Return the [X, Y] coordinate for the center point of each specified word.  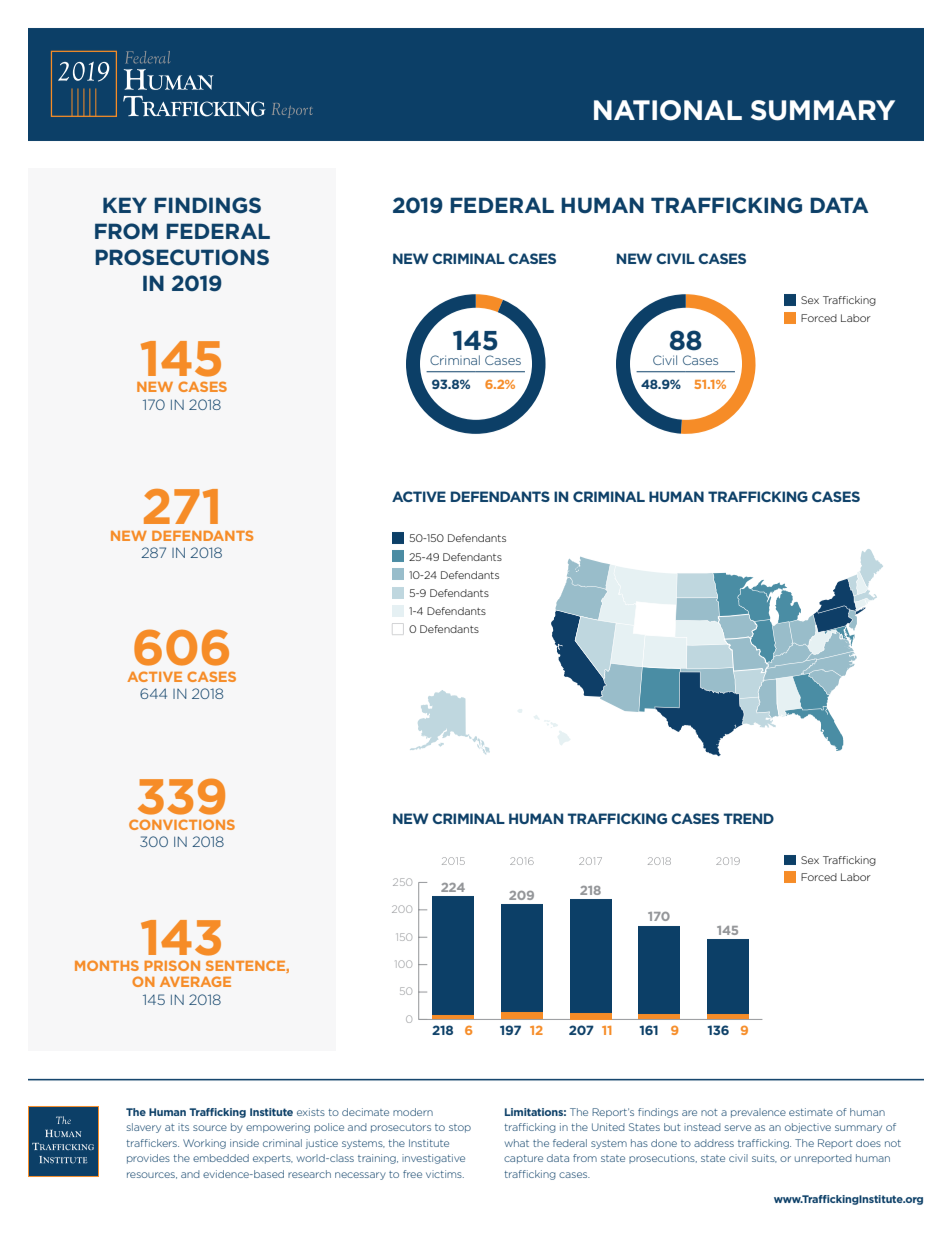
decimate [365, 1112]
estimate [811, 1112]
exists [311, 1112]
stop [460, 1128]
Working [204, 1144]
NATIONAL [668, 110]
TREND [748, 818]
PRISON [172, 965]
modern [413, 1112]
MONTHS [107, 965]
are [689, 1113]
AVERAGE [195, 981]
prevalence [758, 1113]
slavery [144, 1128]
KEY [125, 205]
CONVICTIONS [182, 824]
